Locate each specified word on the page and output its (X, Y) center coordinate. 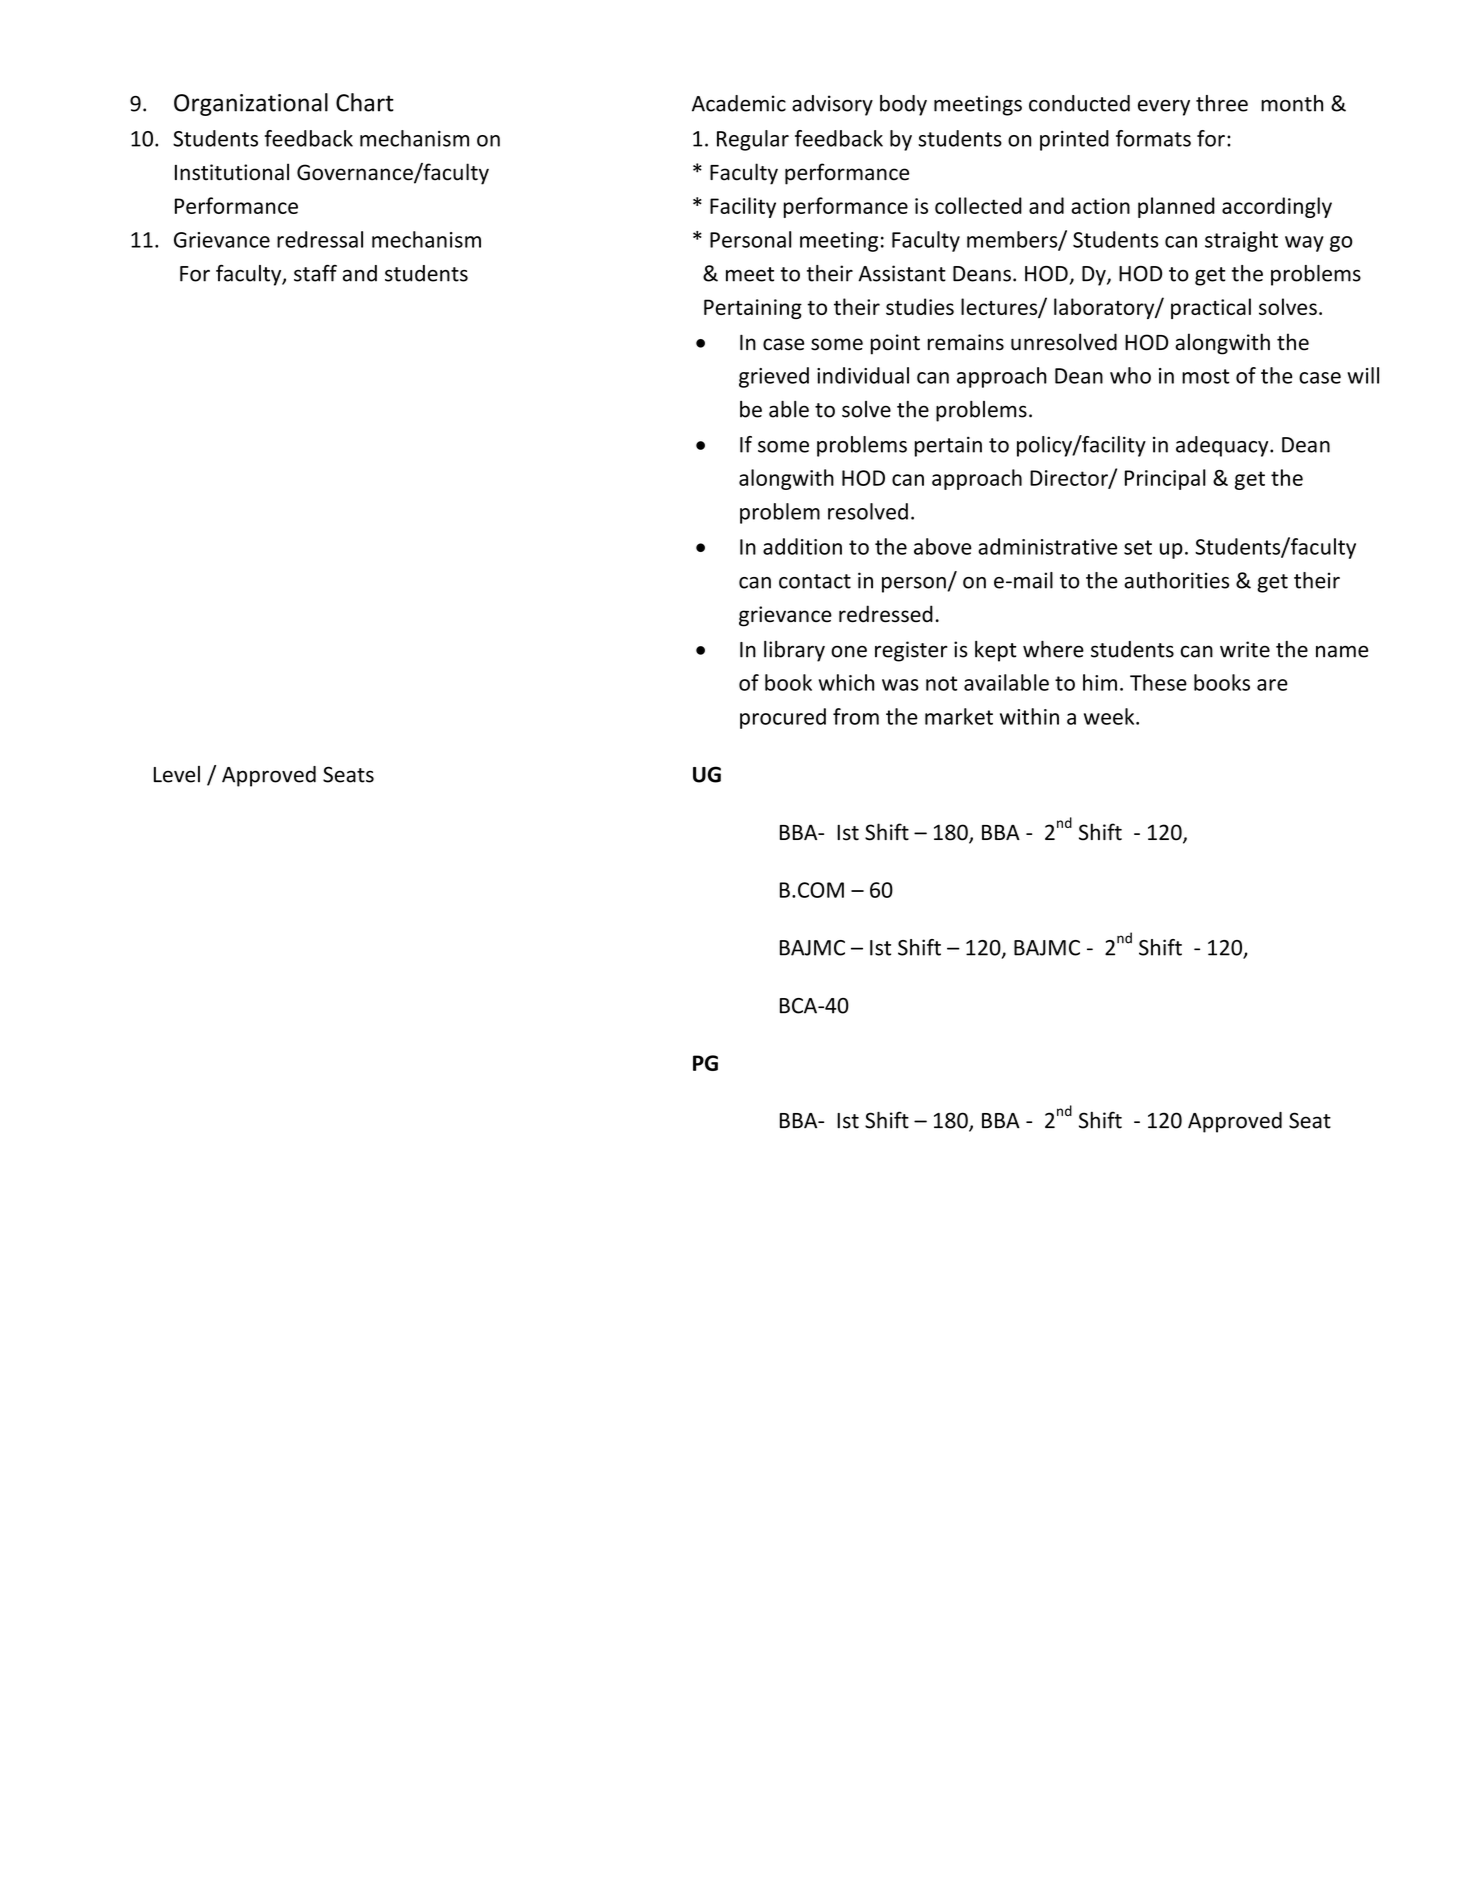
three (1222, 103)
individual (863, 375)
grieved (774, 377)
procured (783, 718)
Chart (365, 102)
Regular (753, 140)
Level (177, 774)
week (1110, 716)
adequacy (1223, 446)
